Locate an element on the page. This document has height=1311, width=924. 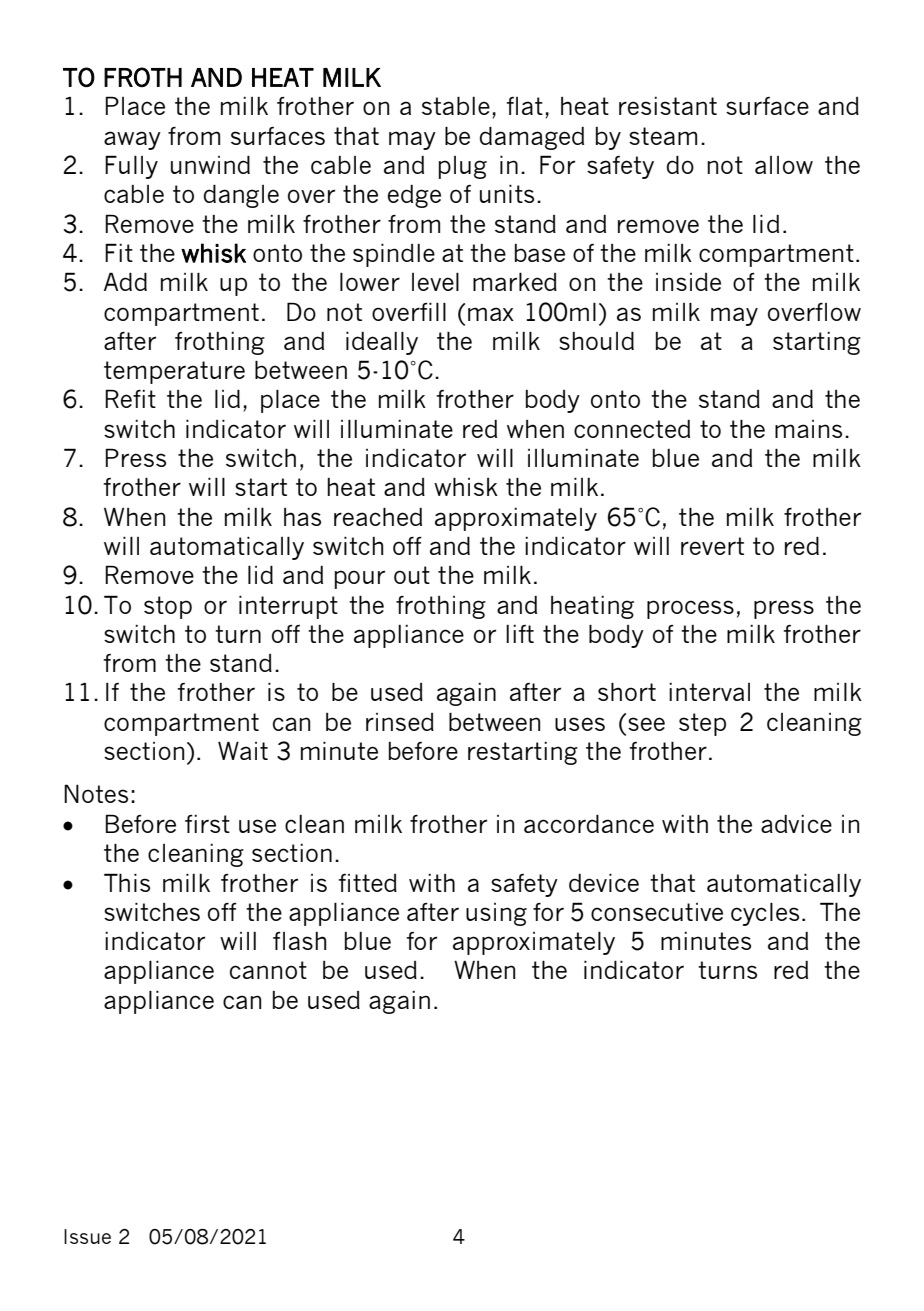
cannot is located at coordinates (268, 970).
